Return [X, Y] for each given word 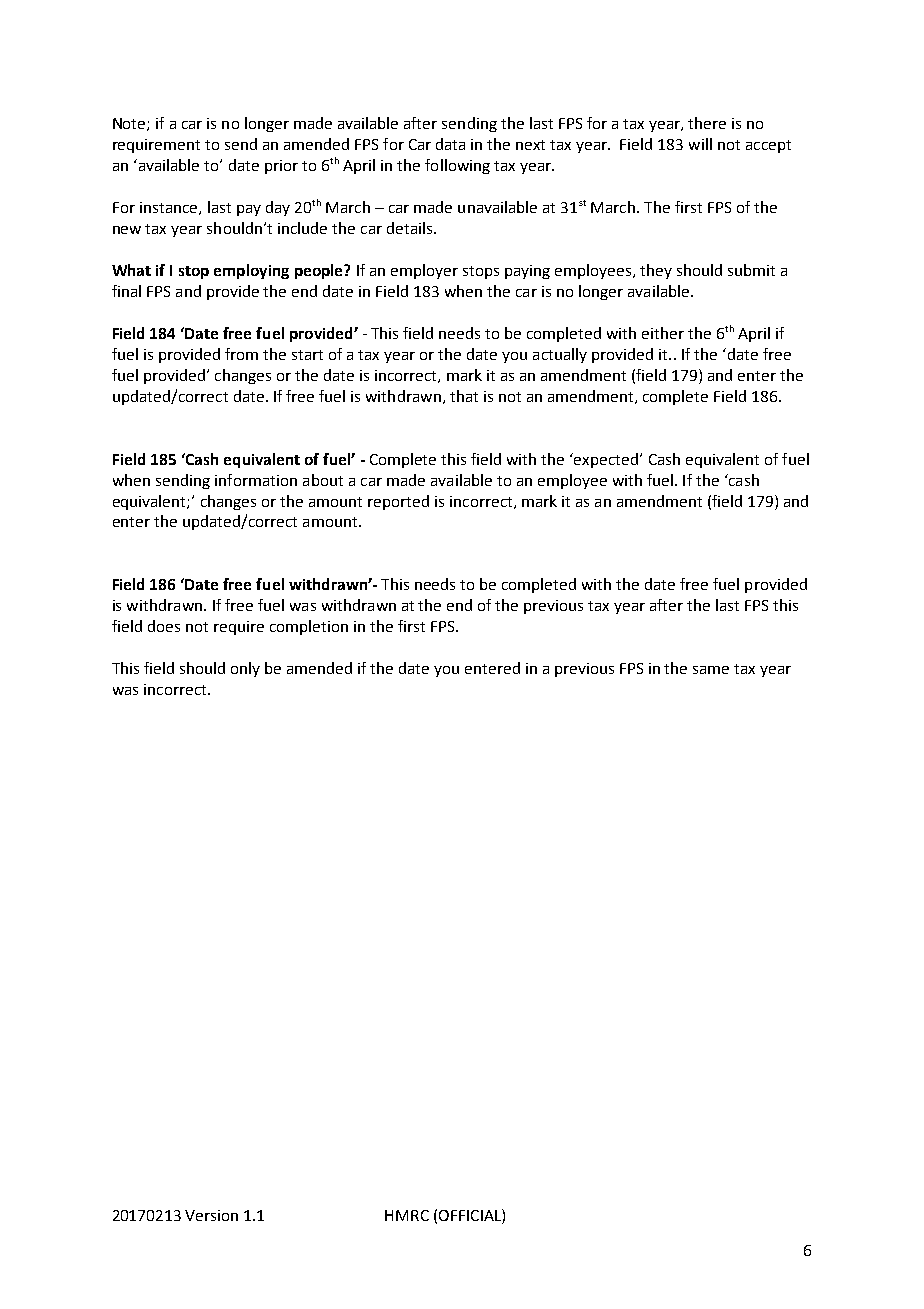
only [245, 669]
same [711, 670]
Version [211, 1215]
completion [309, 627]
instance [170, 208]
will [700, 144]
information [256, 480]
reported [398, 502]
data [450, 144]
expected [605, 460]
